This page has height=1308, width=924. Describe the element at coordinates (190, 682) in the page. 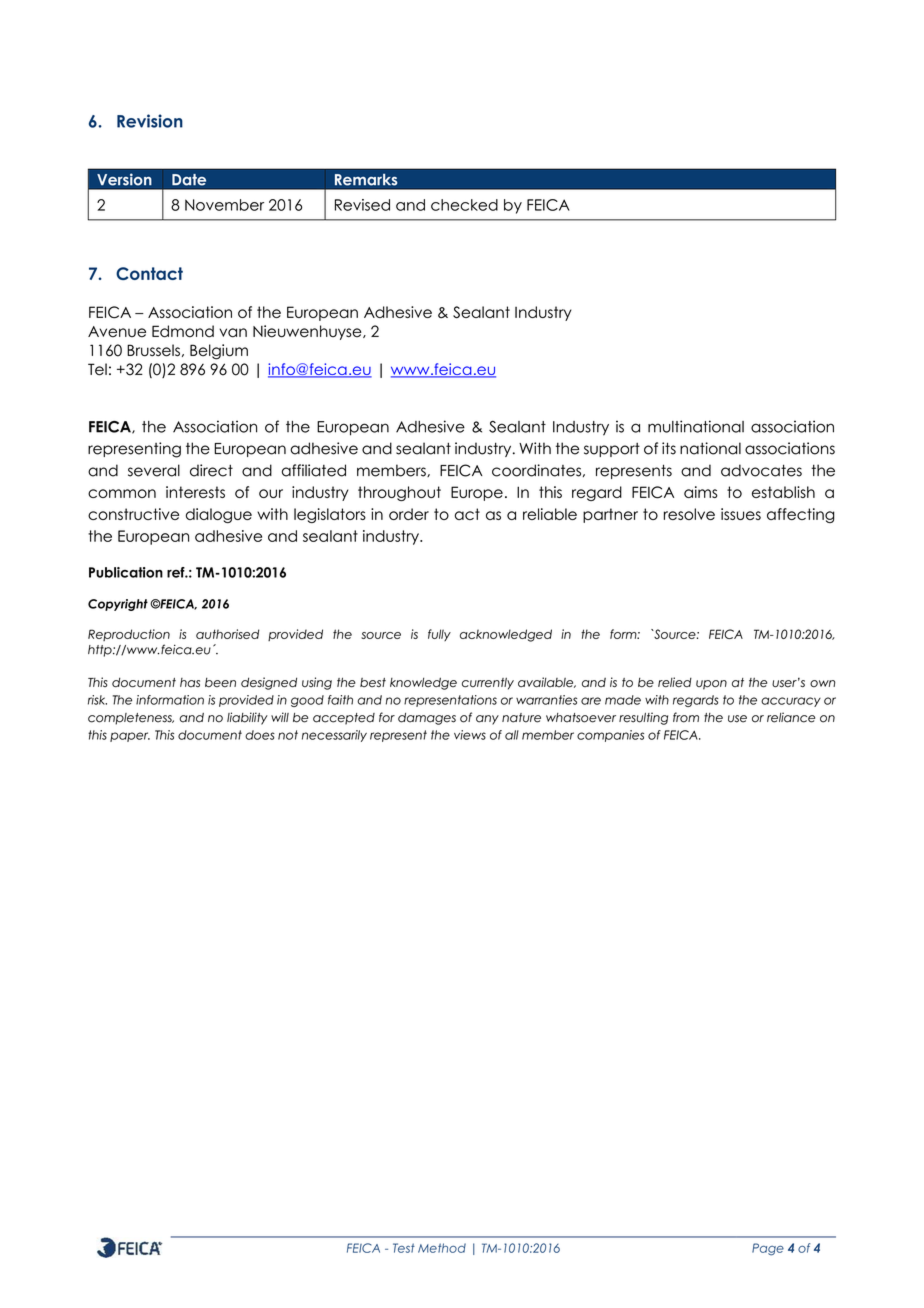

I see `has` at that location.
